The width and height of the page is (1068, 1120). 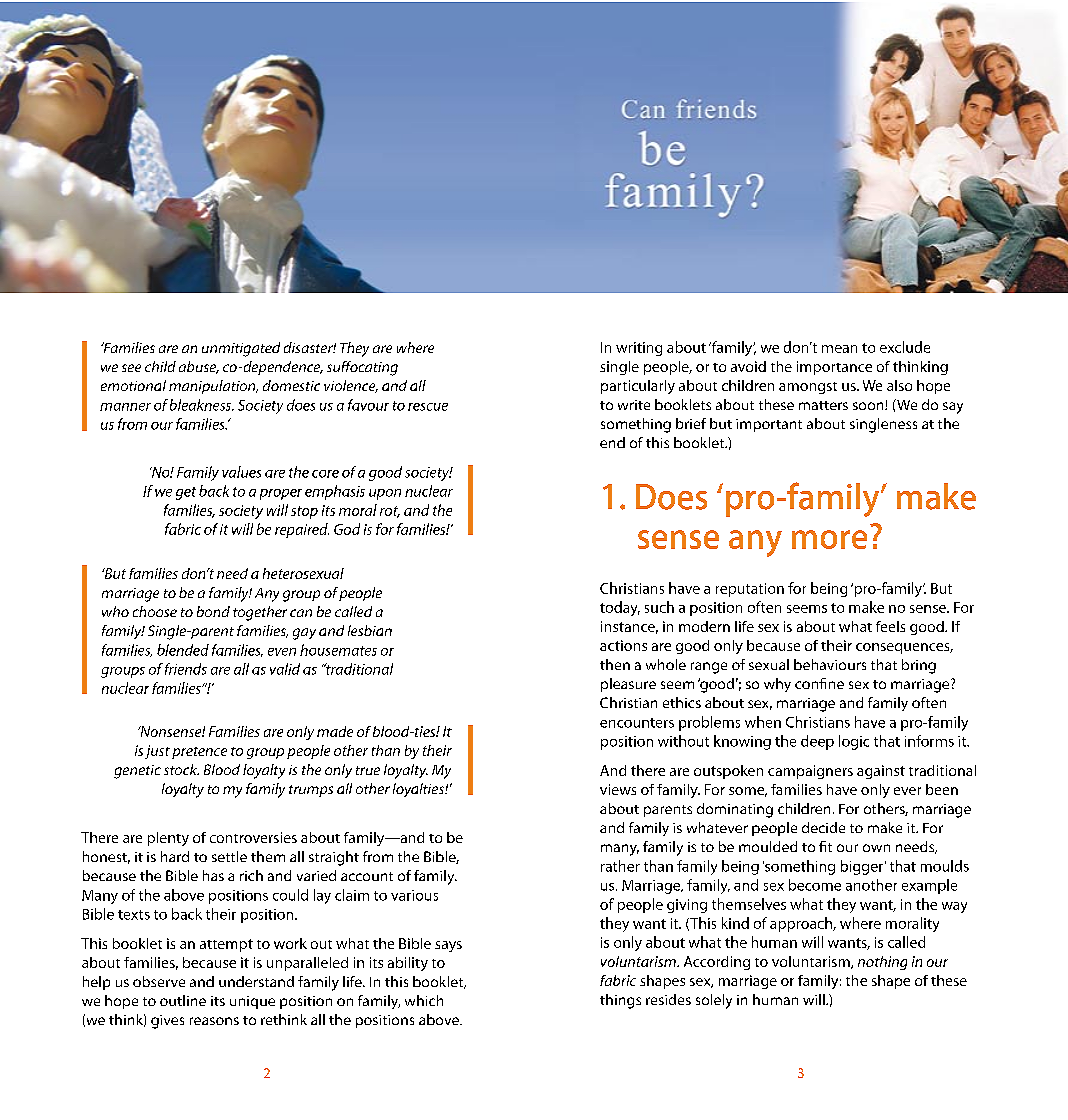 I want to click on outline, so click(x=183, y=1000).
